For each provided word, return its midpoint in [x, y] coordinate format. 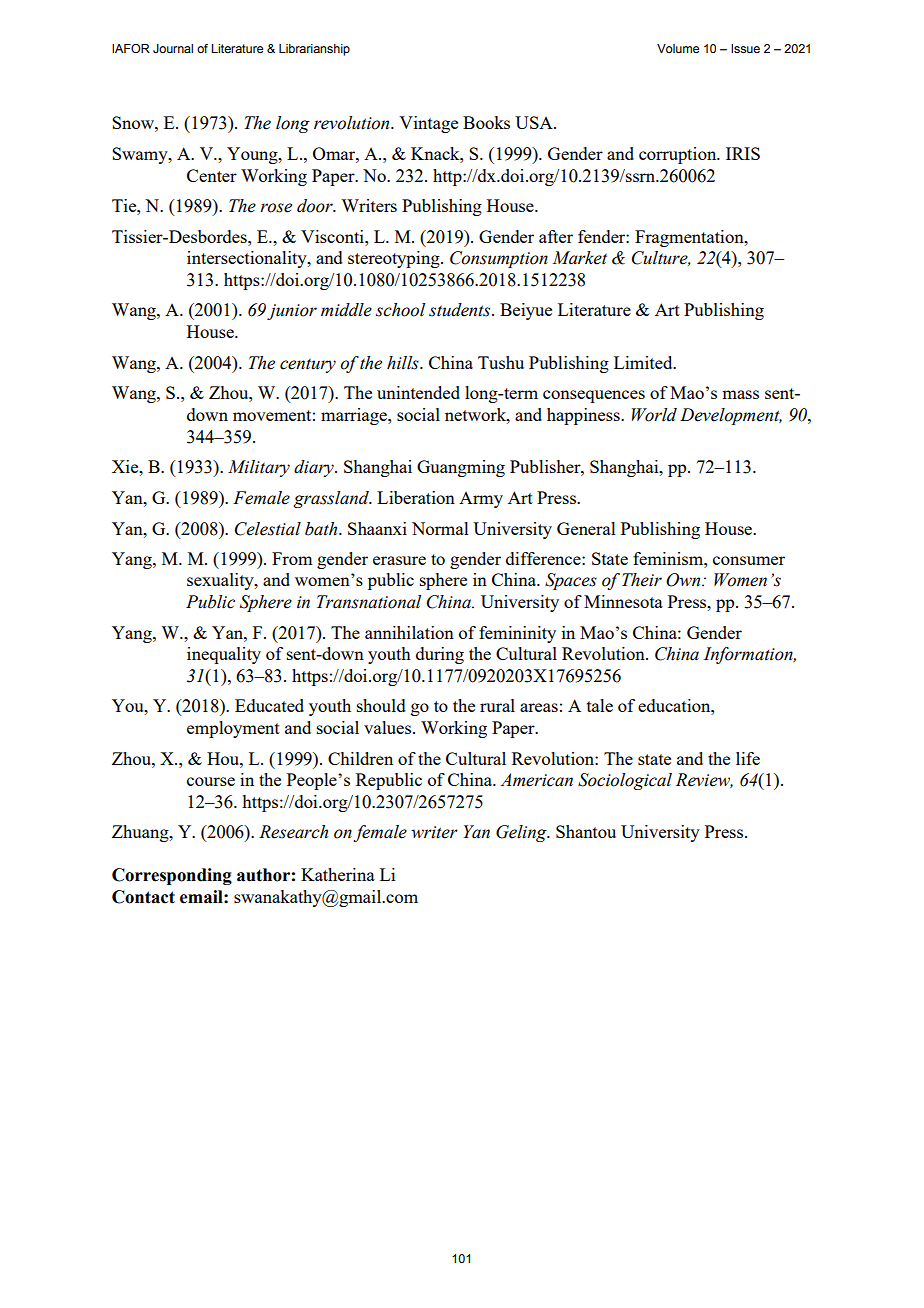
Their [642, 580]
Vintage [428, 124]
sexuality [221, 581]
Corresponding [172, 876]
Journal [173, 48]
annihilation [409, 632]
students [461, 310]
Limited [644, 362]
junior [292, 312]
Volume [678, 48]
